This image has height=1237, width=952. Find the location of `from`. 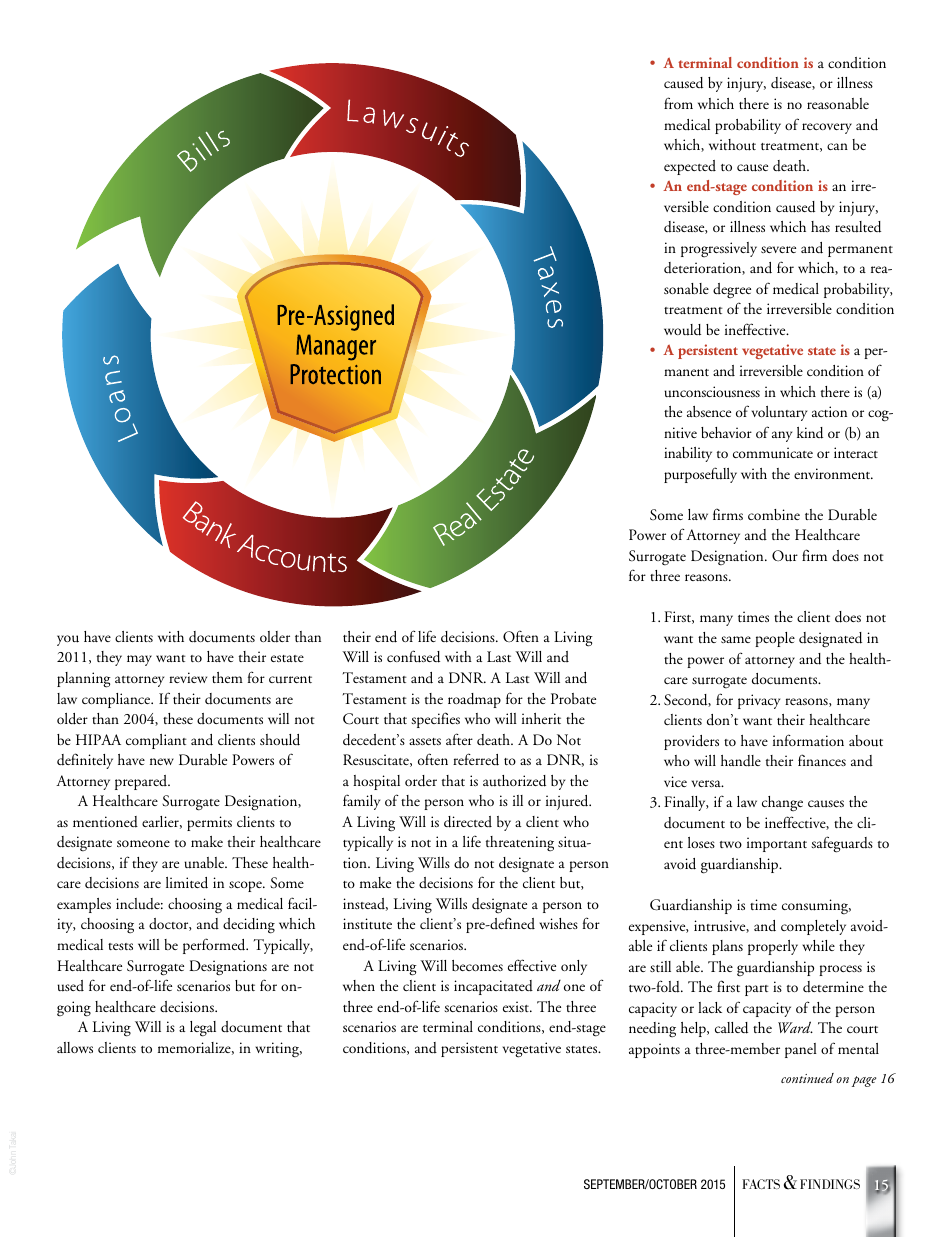

from is located at coordinates (678, 103).
